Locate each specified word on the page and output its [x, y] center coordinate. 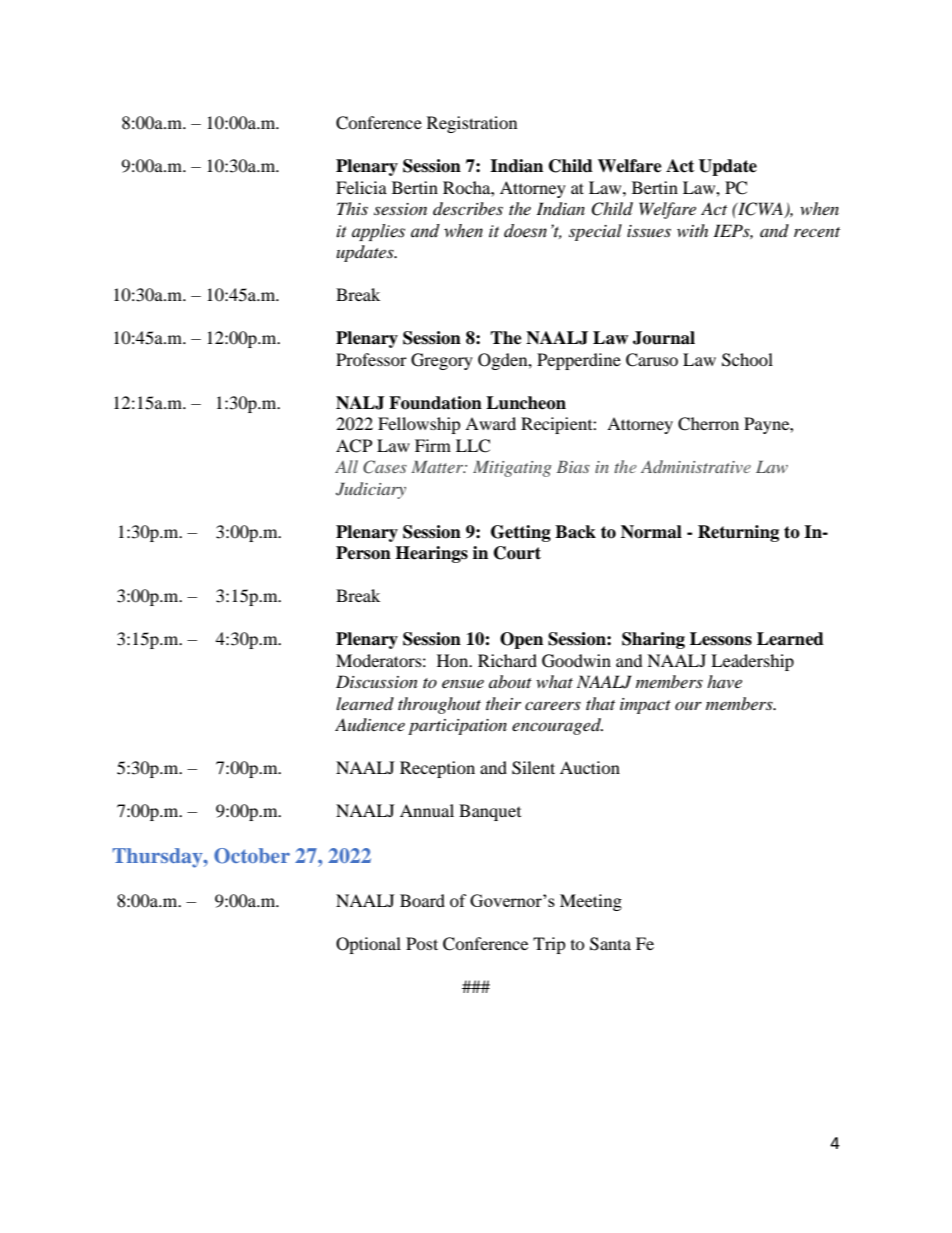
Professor [371, 359]
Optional [368, 945]
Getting [521, 533]
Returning [738, 533]
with [692, 230]
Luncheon [526, 403]
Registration [472, 124]
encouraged [557, 726]
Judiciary [371, 490]
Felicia [361, 187]
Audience [370, 724]
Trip [549, 945]
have [724, 681]
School [747, 360]
